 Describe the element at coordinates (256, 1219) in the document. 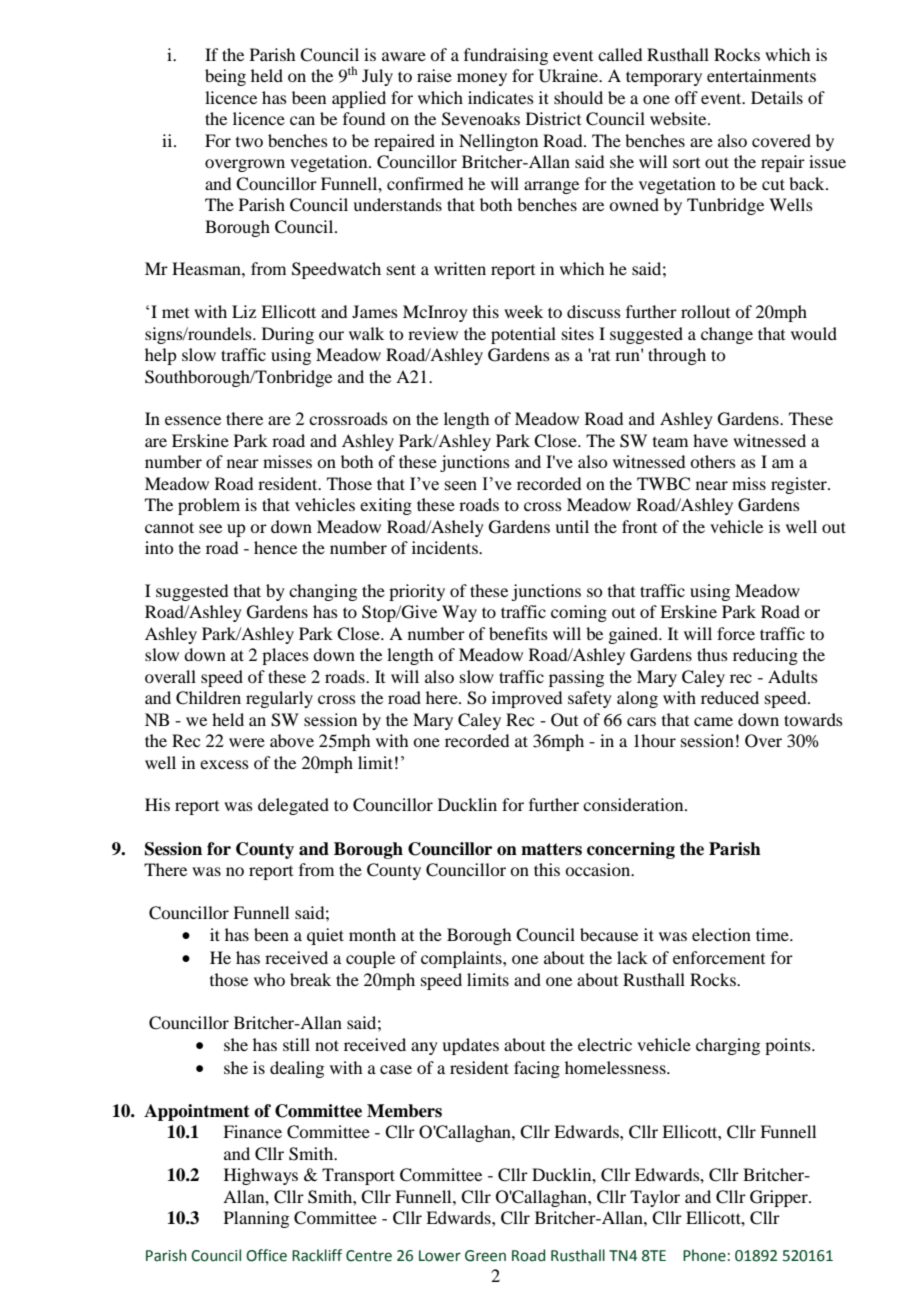

I see `Planning` at that location.
